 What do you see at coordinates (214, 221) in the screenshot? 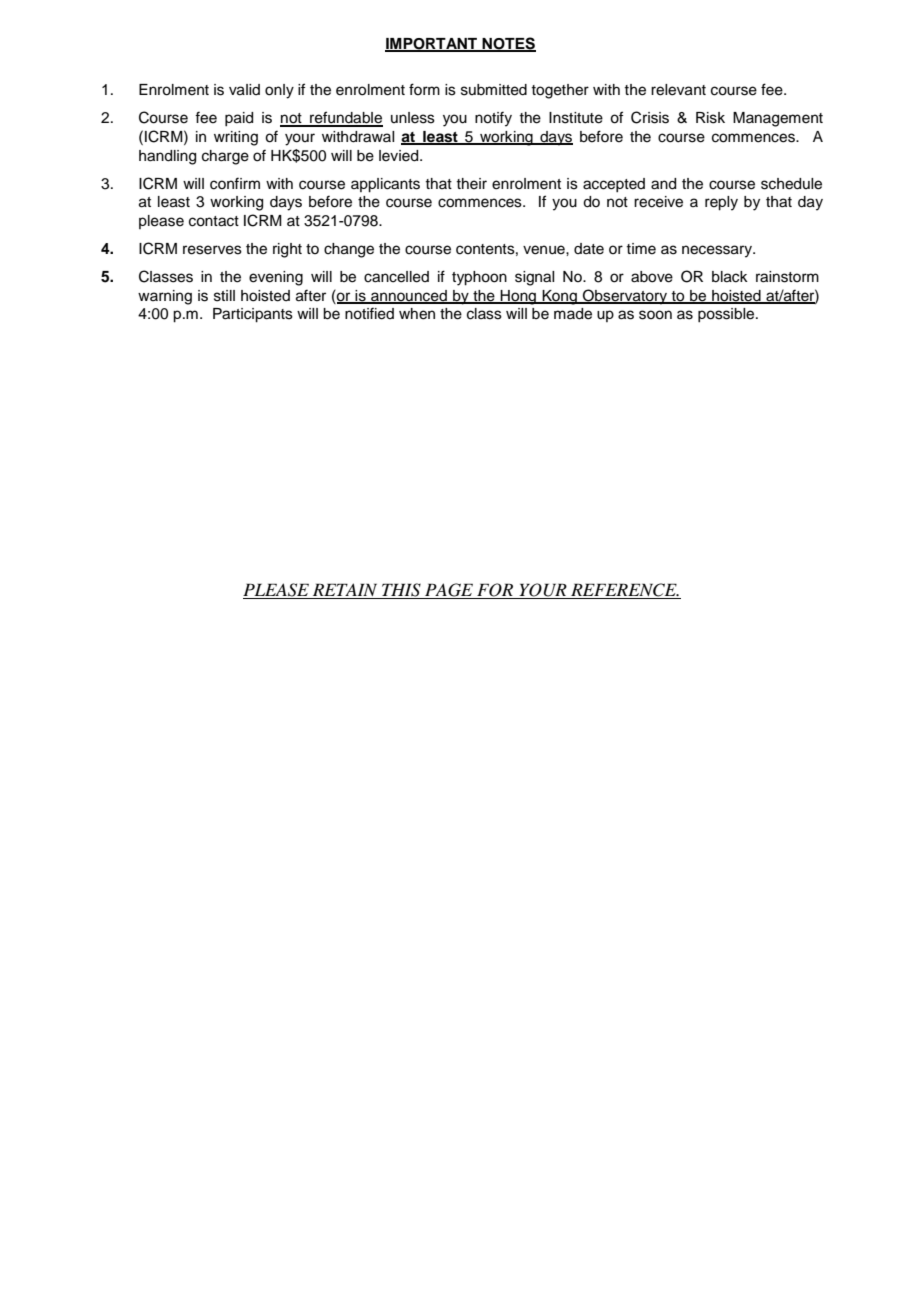
I see `contact` at bounding box center [214, 221].
